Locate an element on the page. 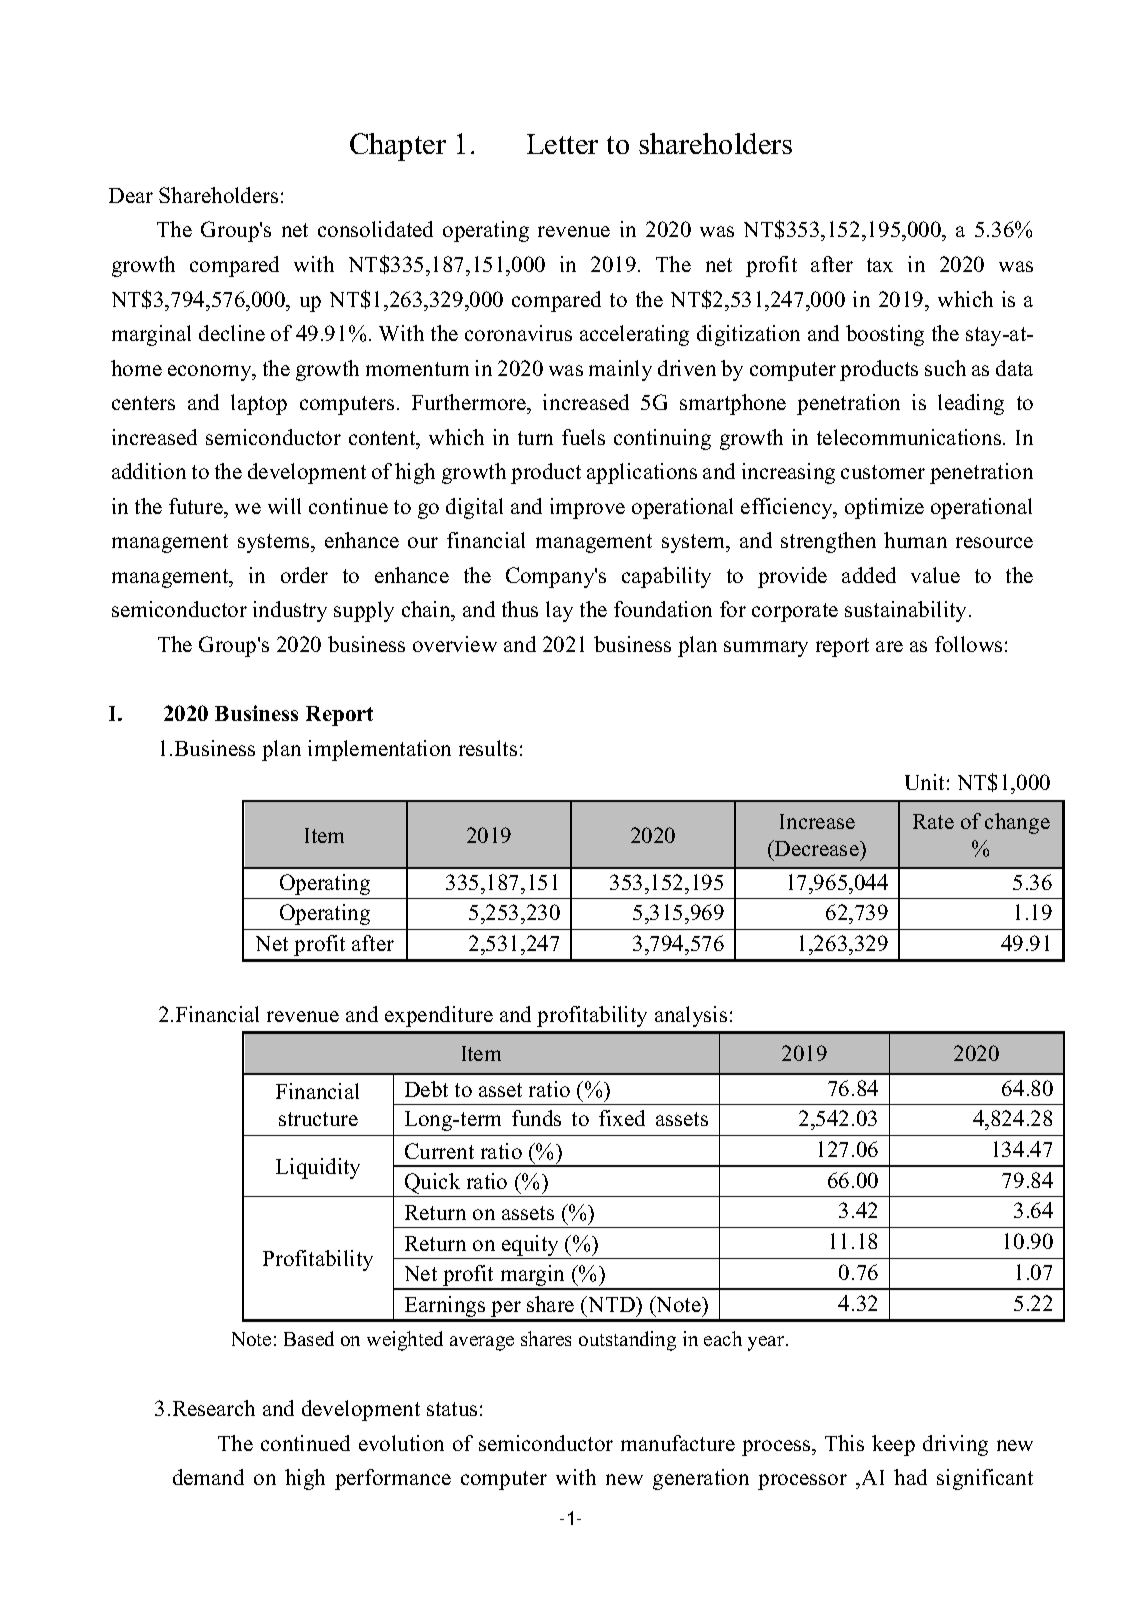 This page has height=1616, width=1143. Letter is located at coordinates (562, 144).
